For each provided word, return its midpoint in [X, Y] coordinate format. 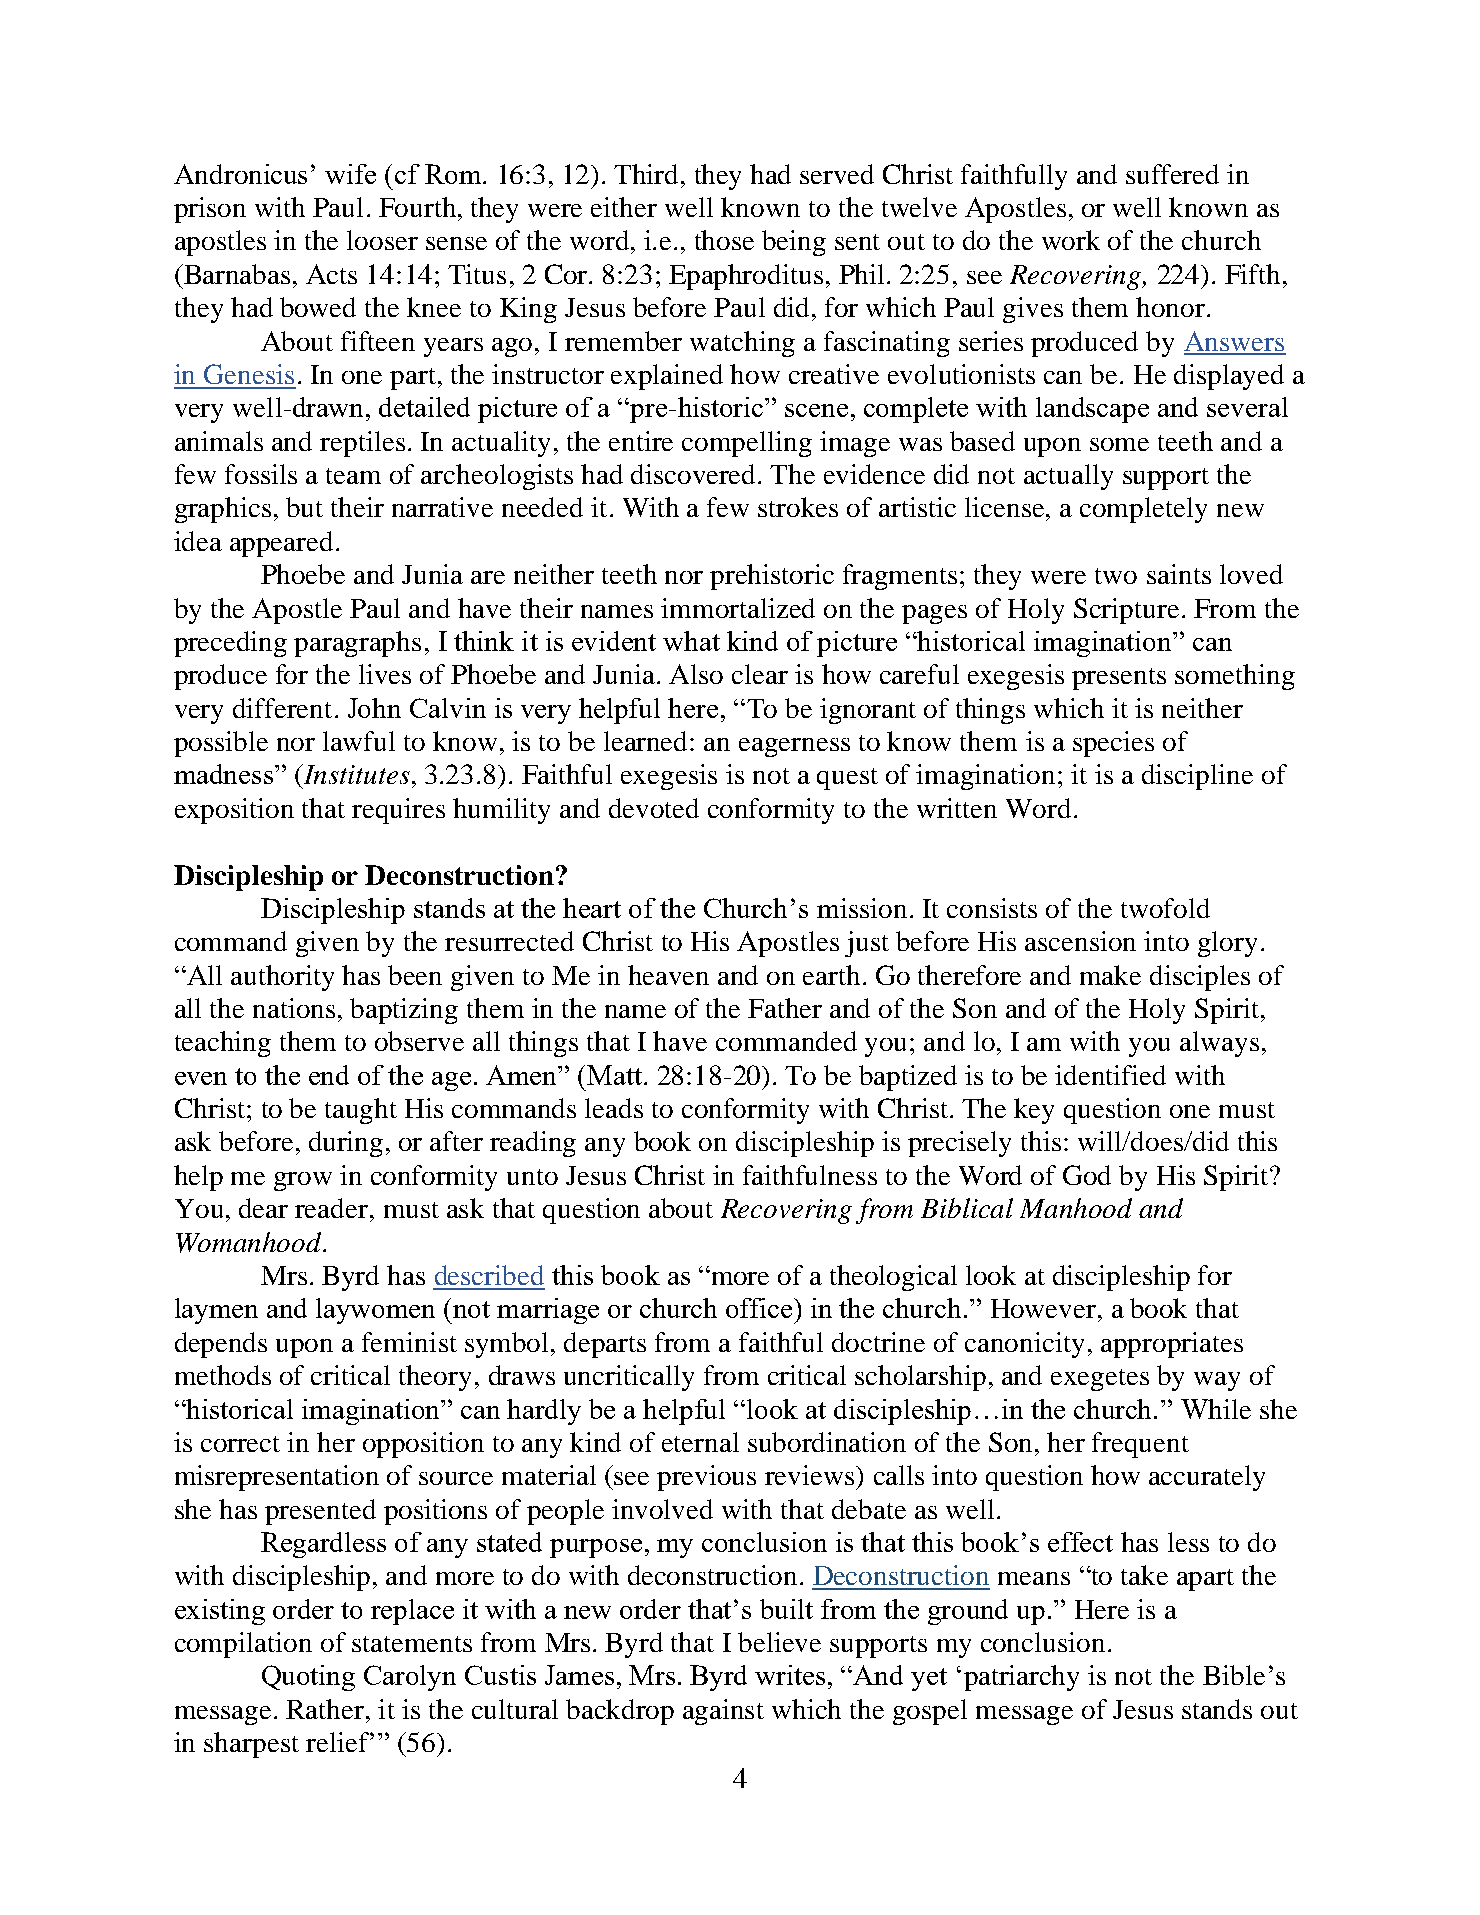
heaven [668, 975]
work [1071, 240]
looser [382, 240]
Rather [326, 1709]
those [724, 240]
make [1110, 975]
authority [282, 978]
